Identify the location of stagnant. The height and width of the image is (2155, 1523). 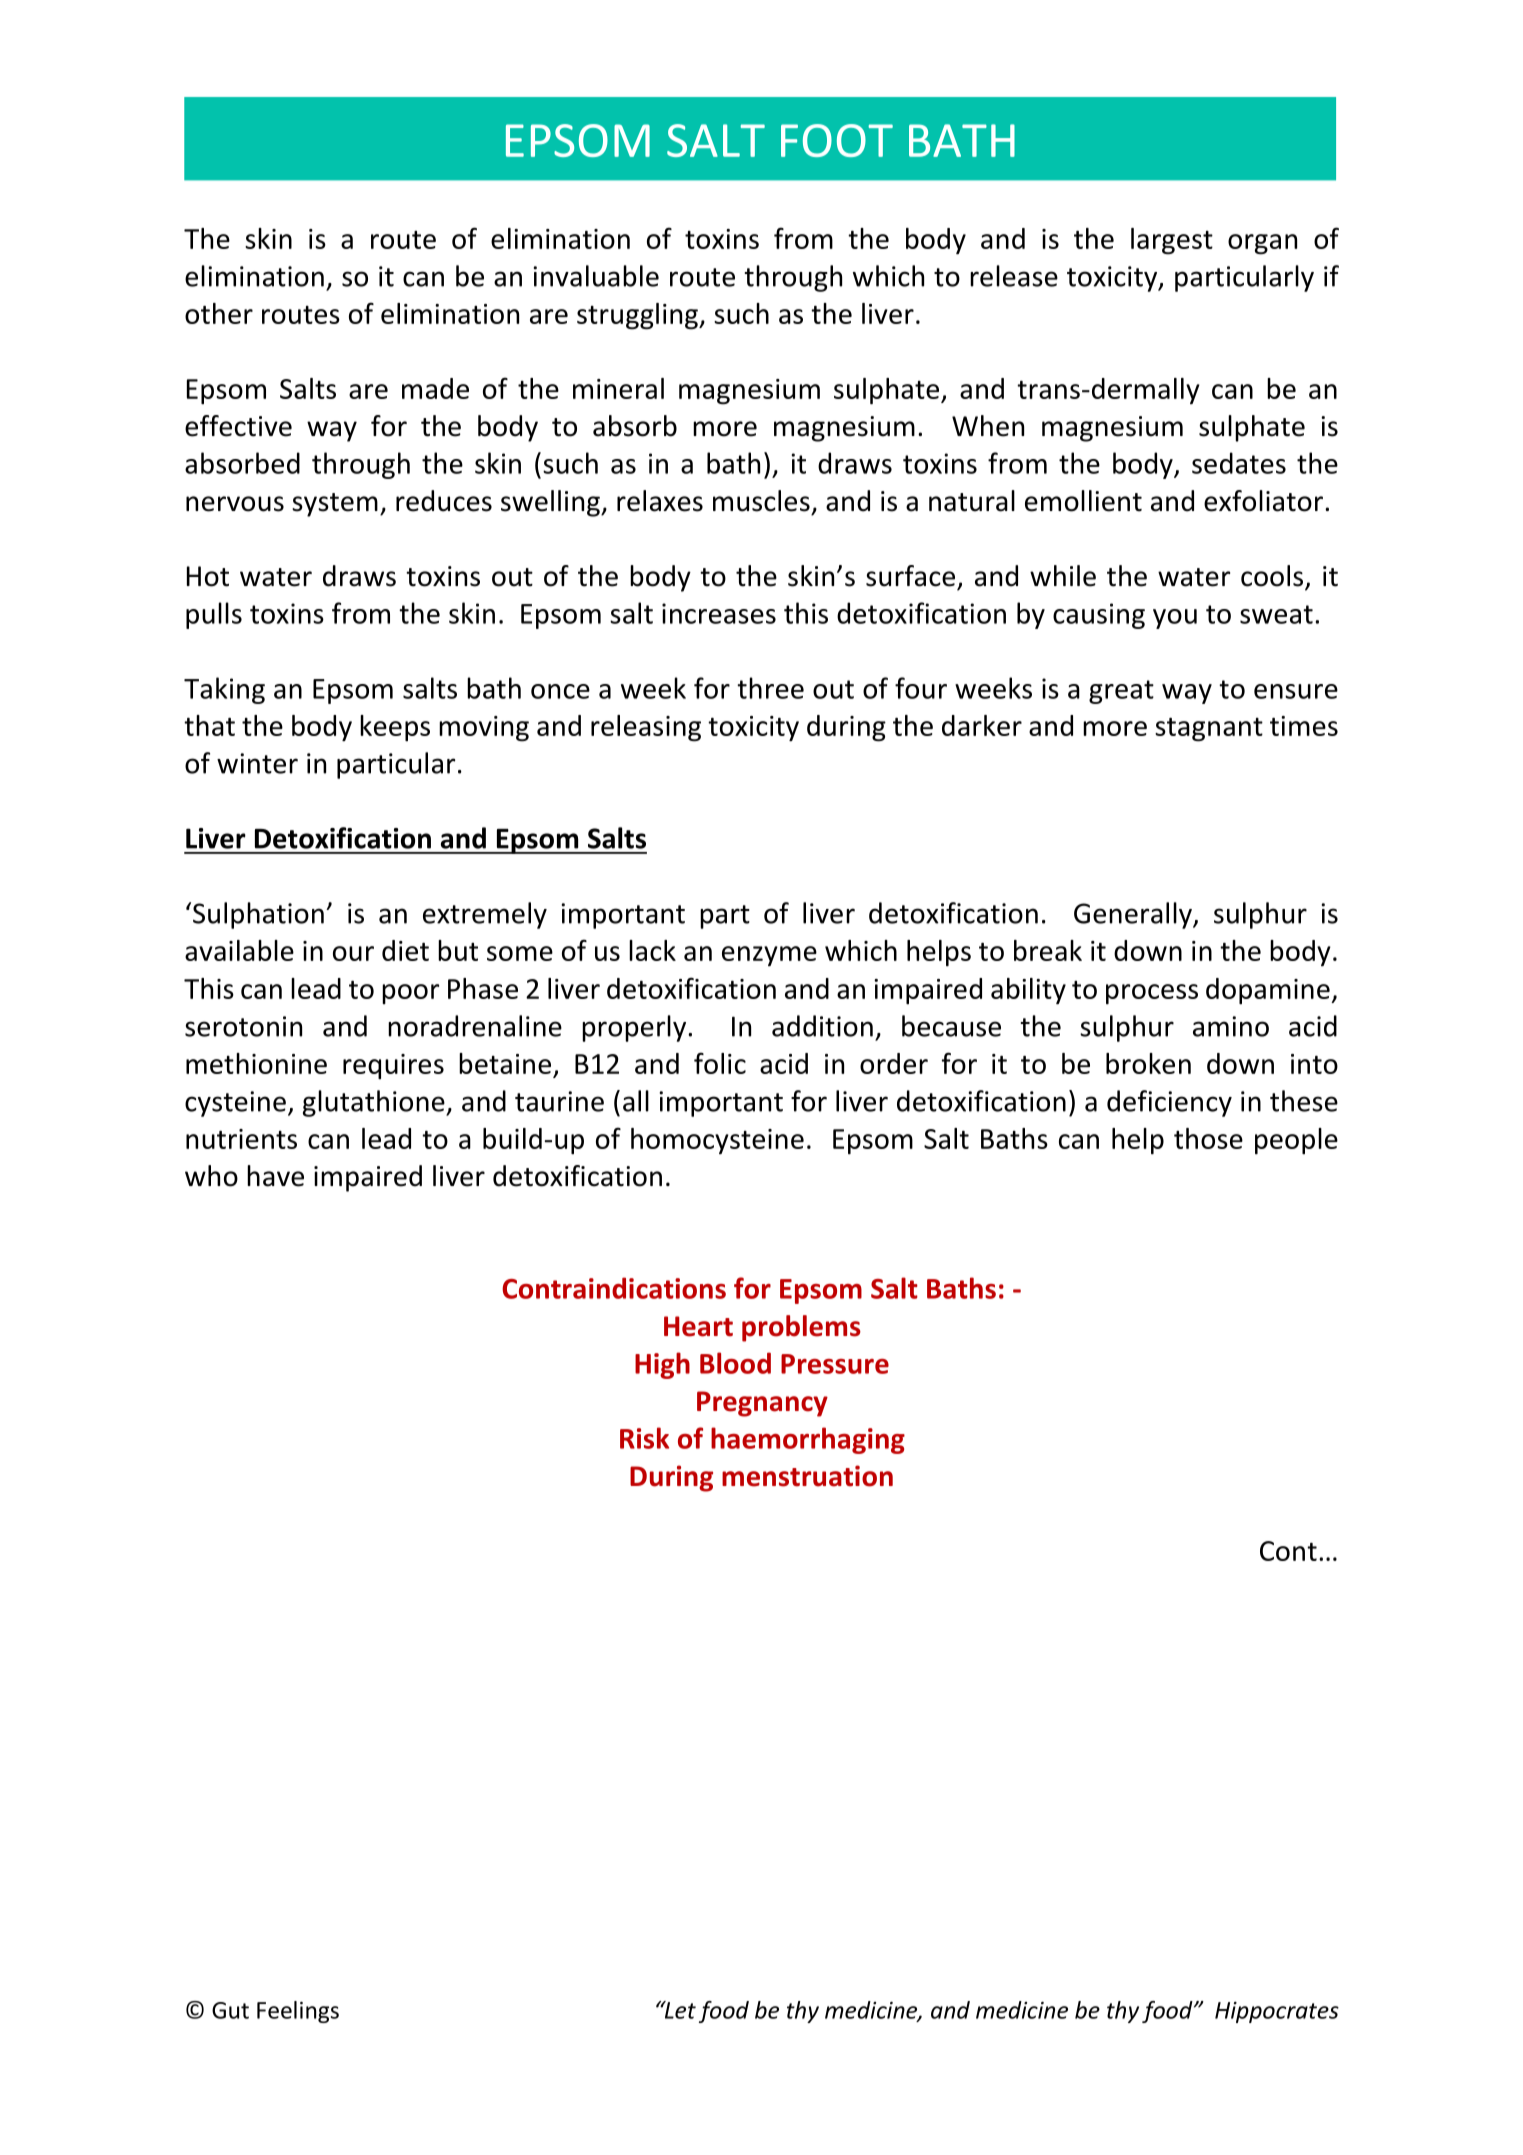
(1209, 730).
